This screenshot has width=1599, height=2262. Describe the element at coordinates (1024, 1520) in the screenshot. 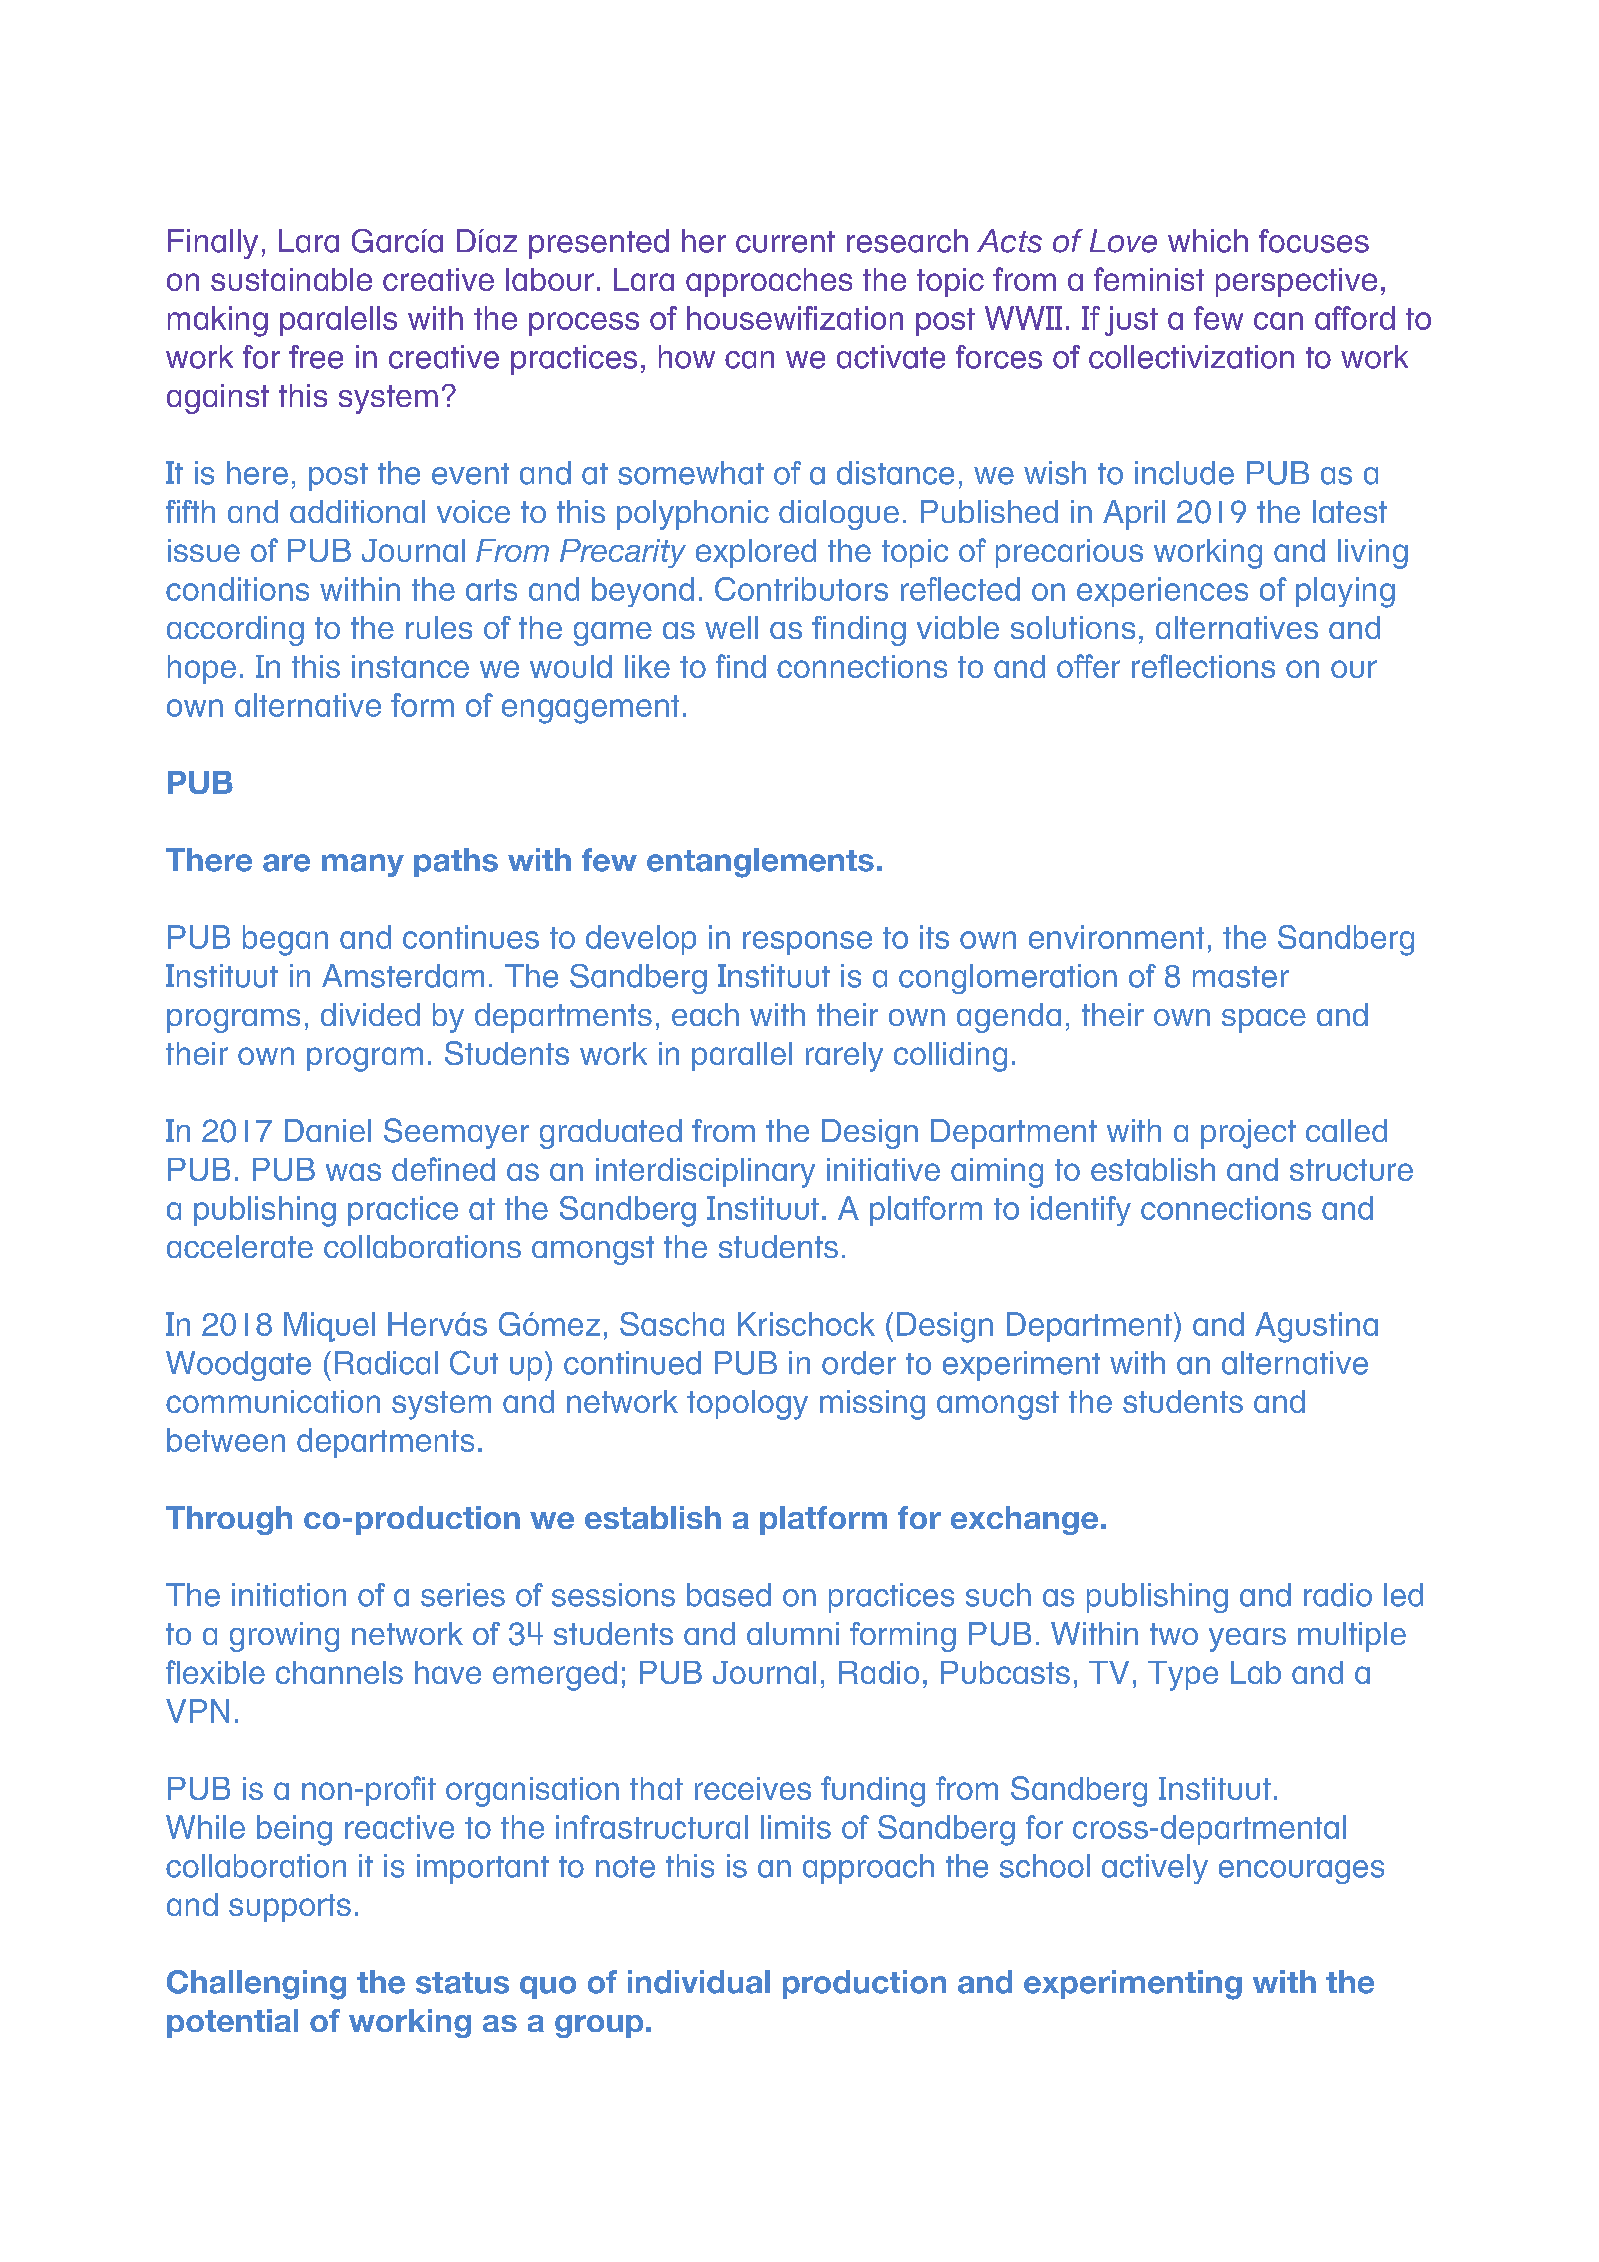

I see `exchange` at that location.
